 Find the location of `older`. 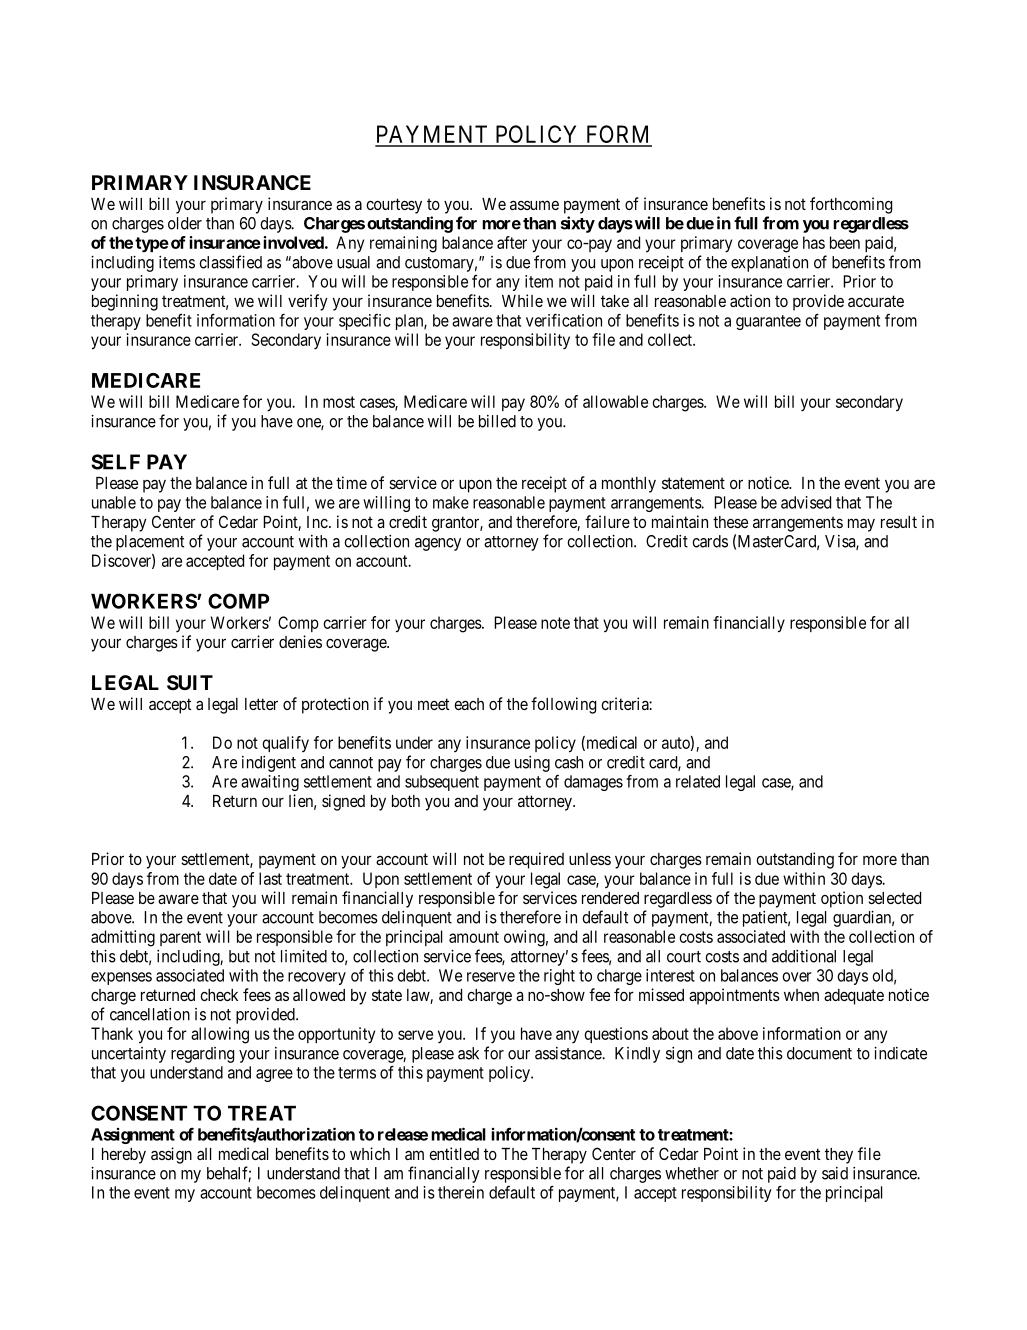

older is located at coordinates (185, 223).
